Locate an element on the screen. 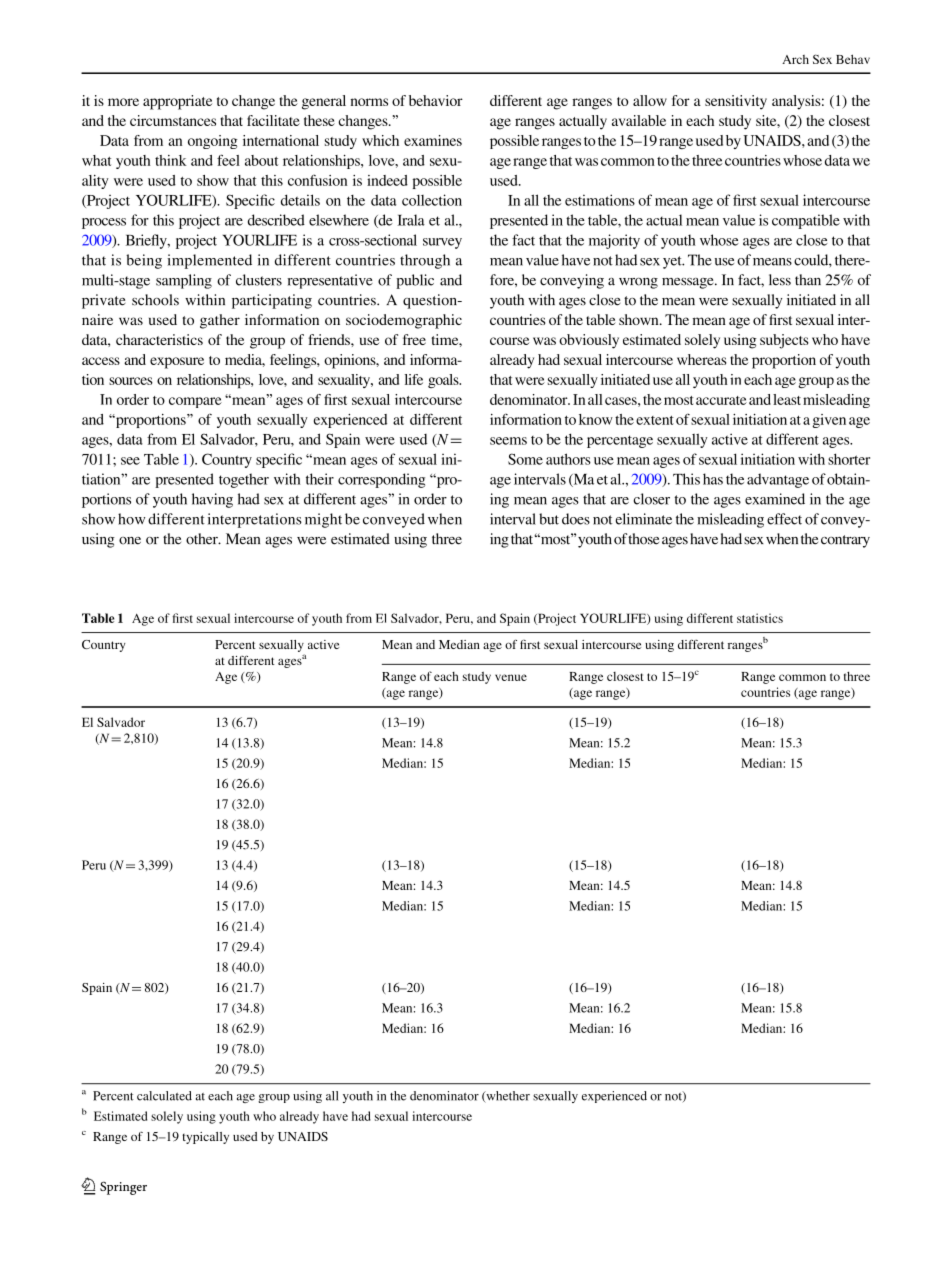 The image size is (952, 1265). calculated is located at coordinates (164, 1096).
